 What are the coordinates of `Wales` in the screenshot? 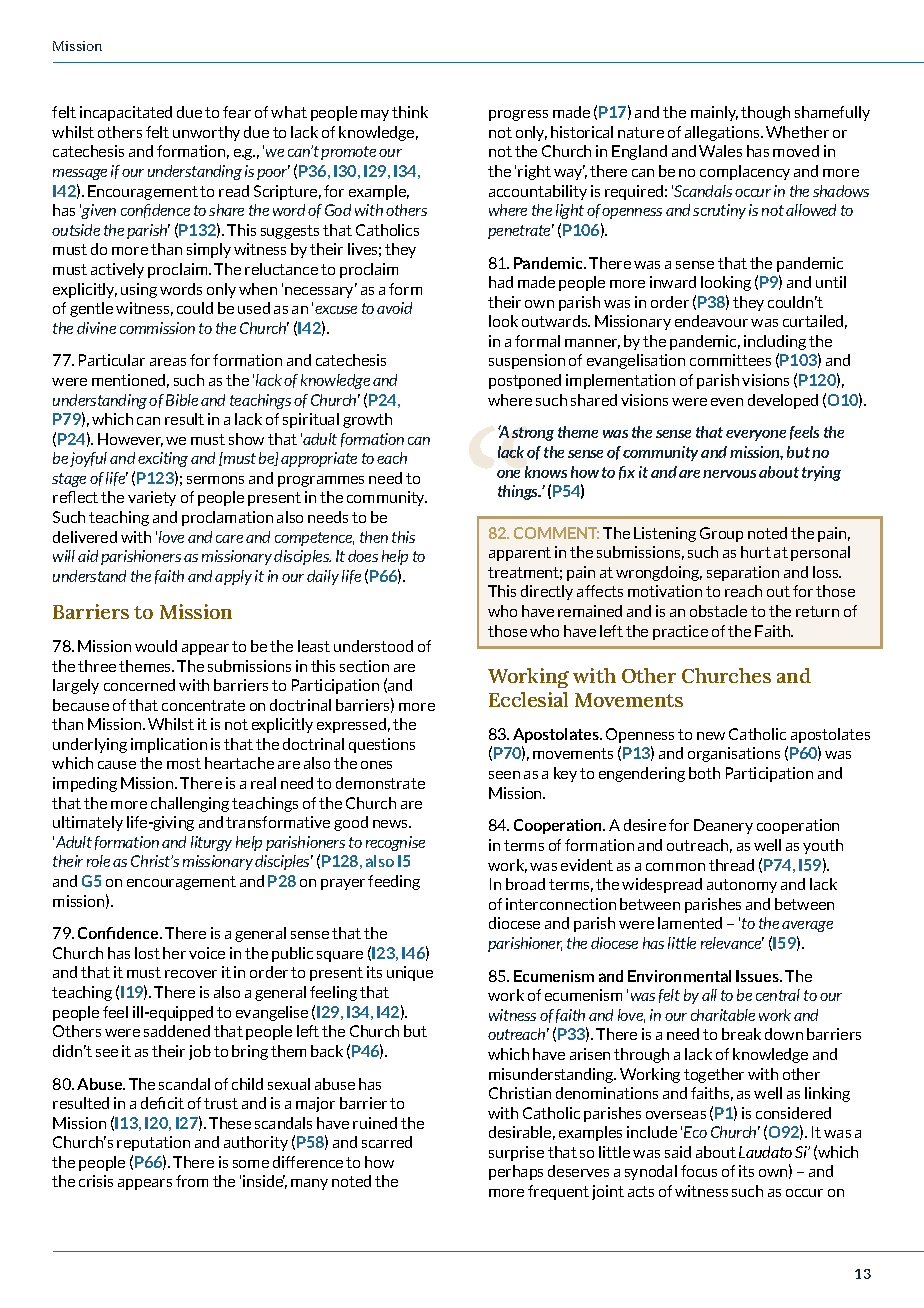 It's located at (720, 151).
